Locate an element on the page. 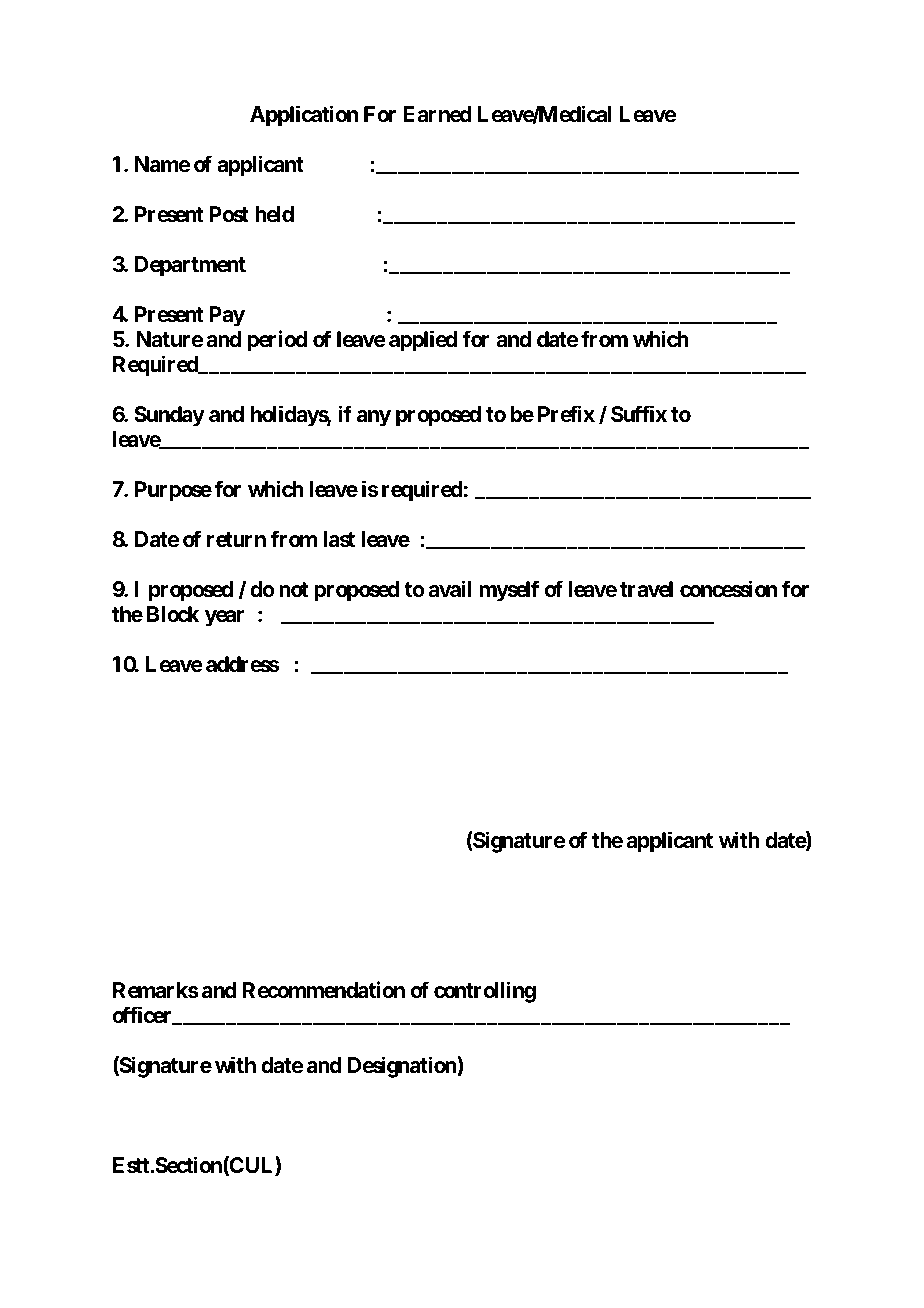  Suffix is located at coordinates (639, 414).
